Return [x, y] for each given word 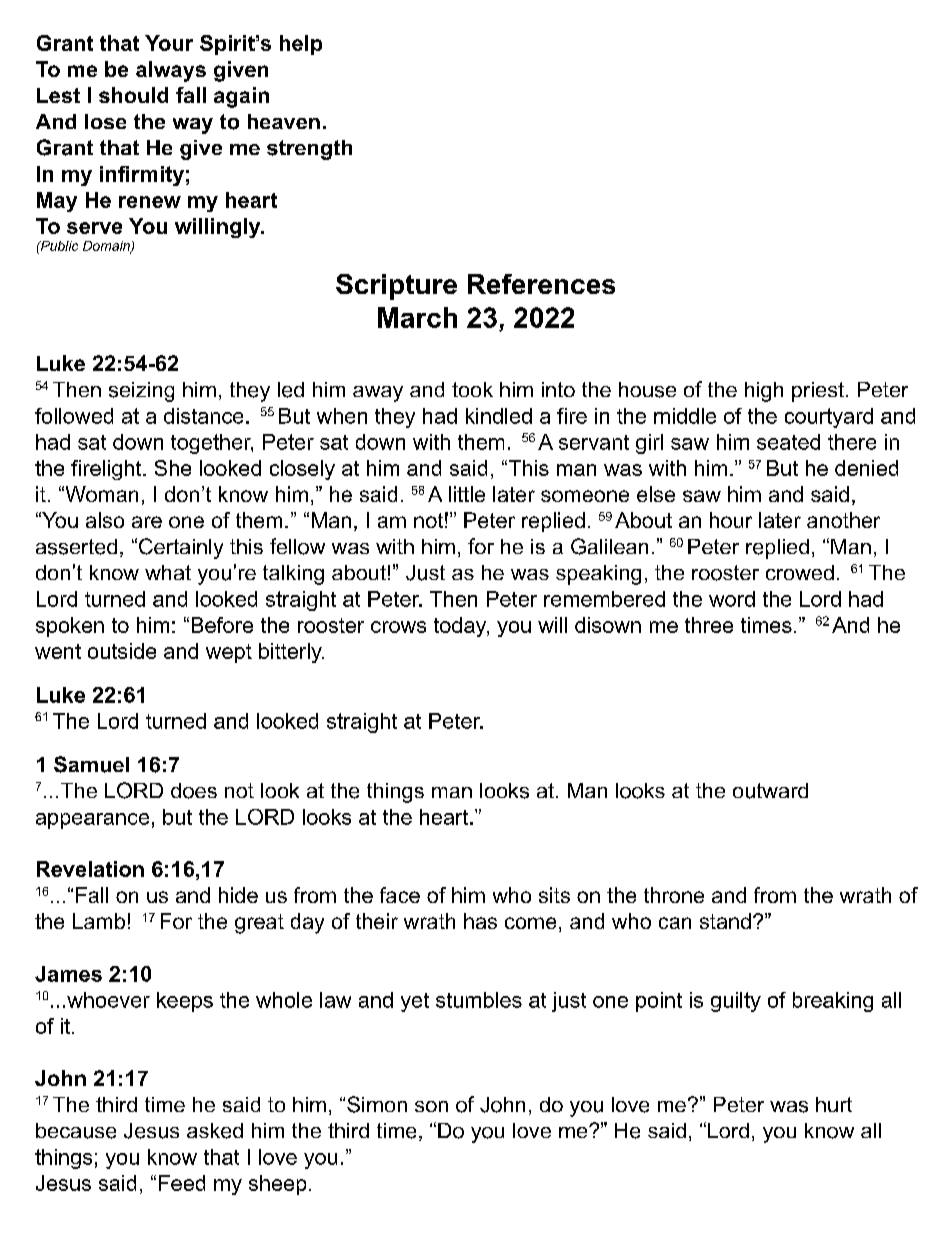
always [171, 71]
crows [398, 627]
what [168, 572]
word [732, 599]
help [301, 45]
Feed [182, 1183]
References [541, 284]
